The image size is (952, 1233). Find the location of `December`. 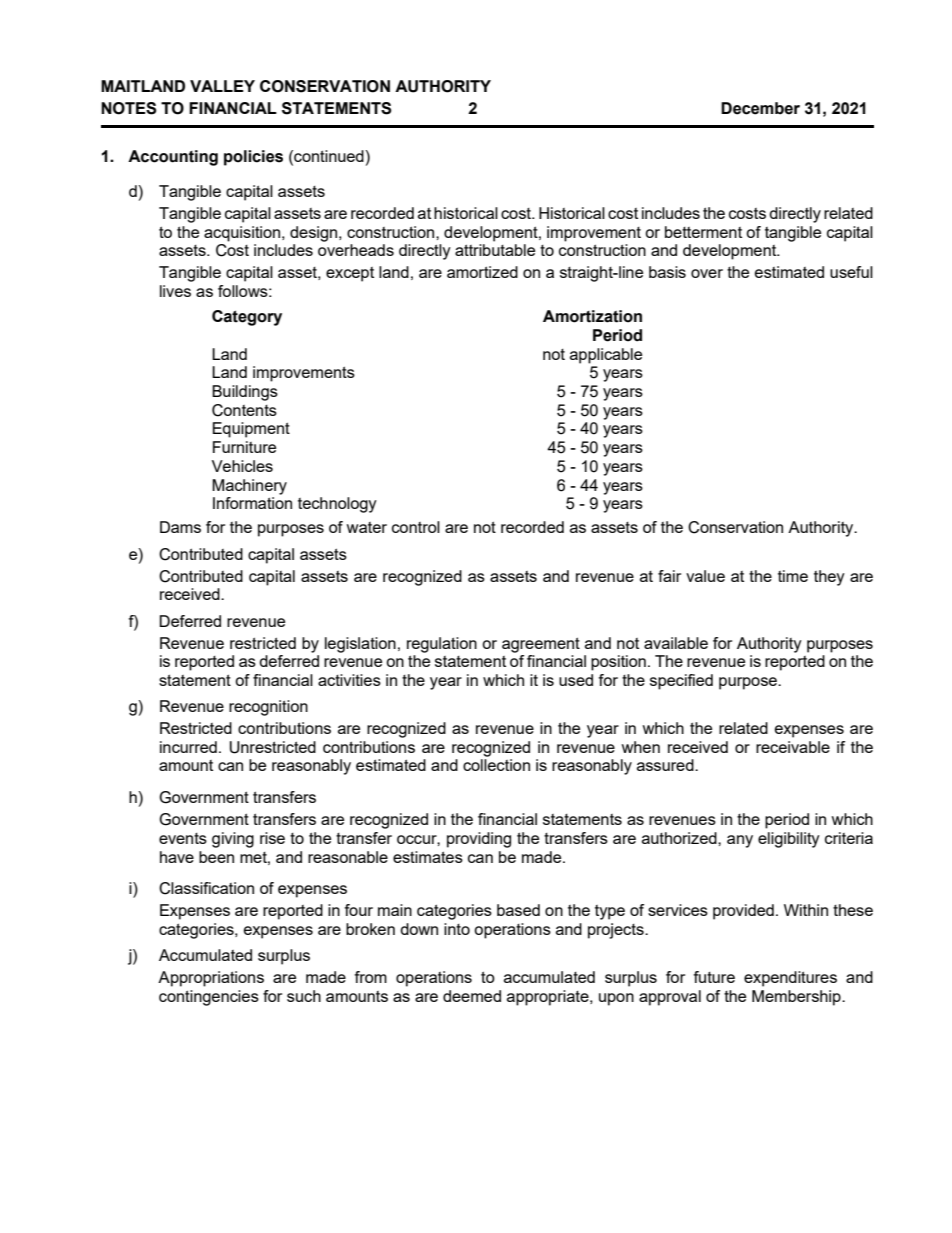

December is located at coordinates (760, 108).
